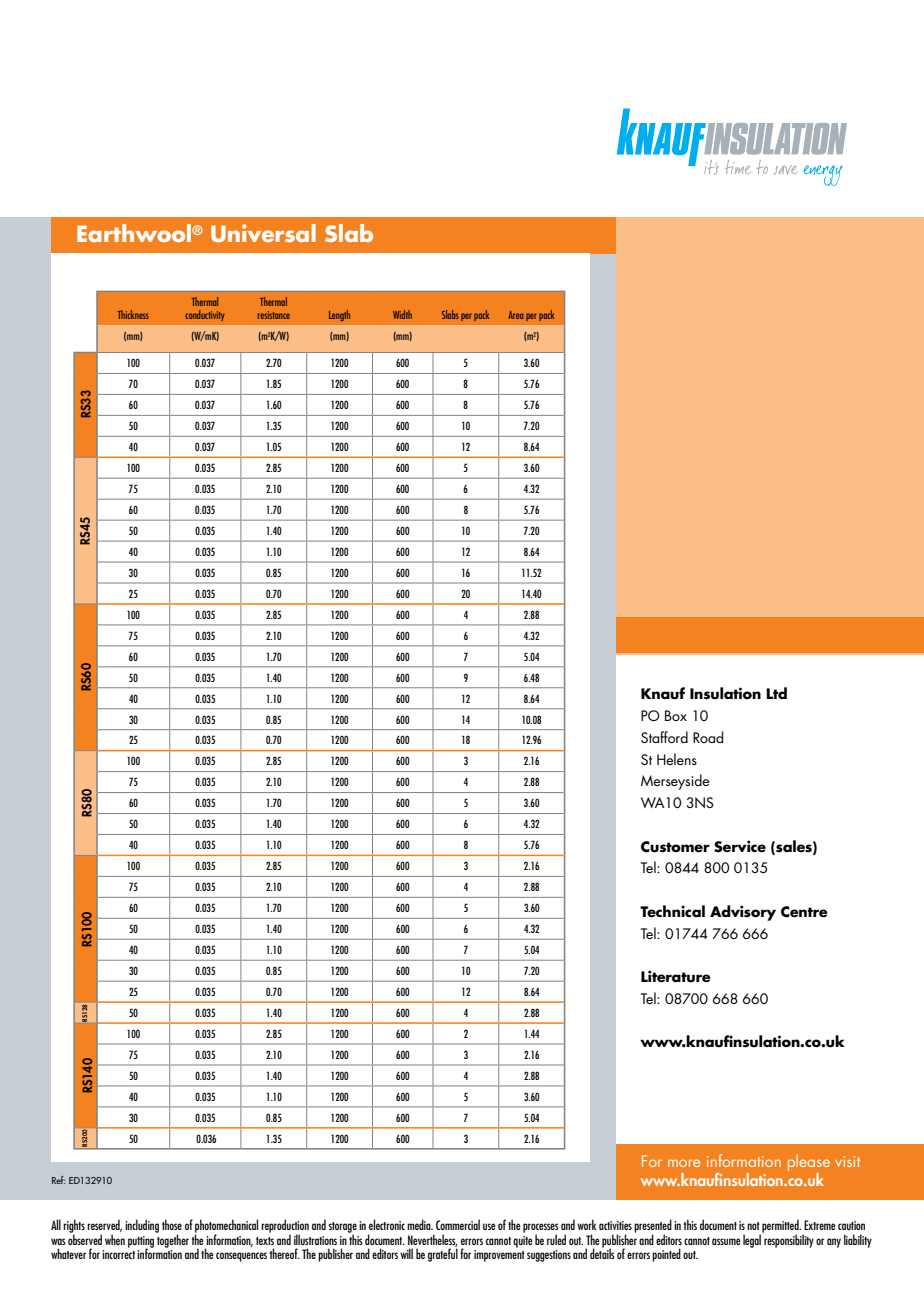 This document has height=1308, width=924. What do you see at coordinates (339, 315) in the document?
I see `Length` at bounding box center [339, 315].
